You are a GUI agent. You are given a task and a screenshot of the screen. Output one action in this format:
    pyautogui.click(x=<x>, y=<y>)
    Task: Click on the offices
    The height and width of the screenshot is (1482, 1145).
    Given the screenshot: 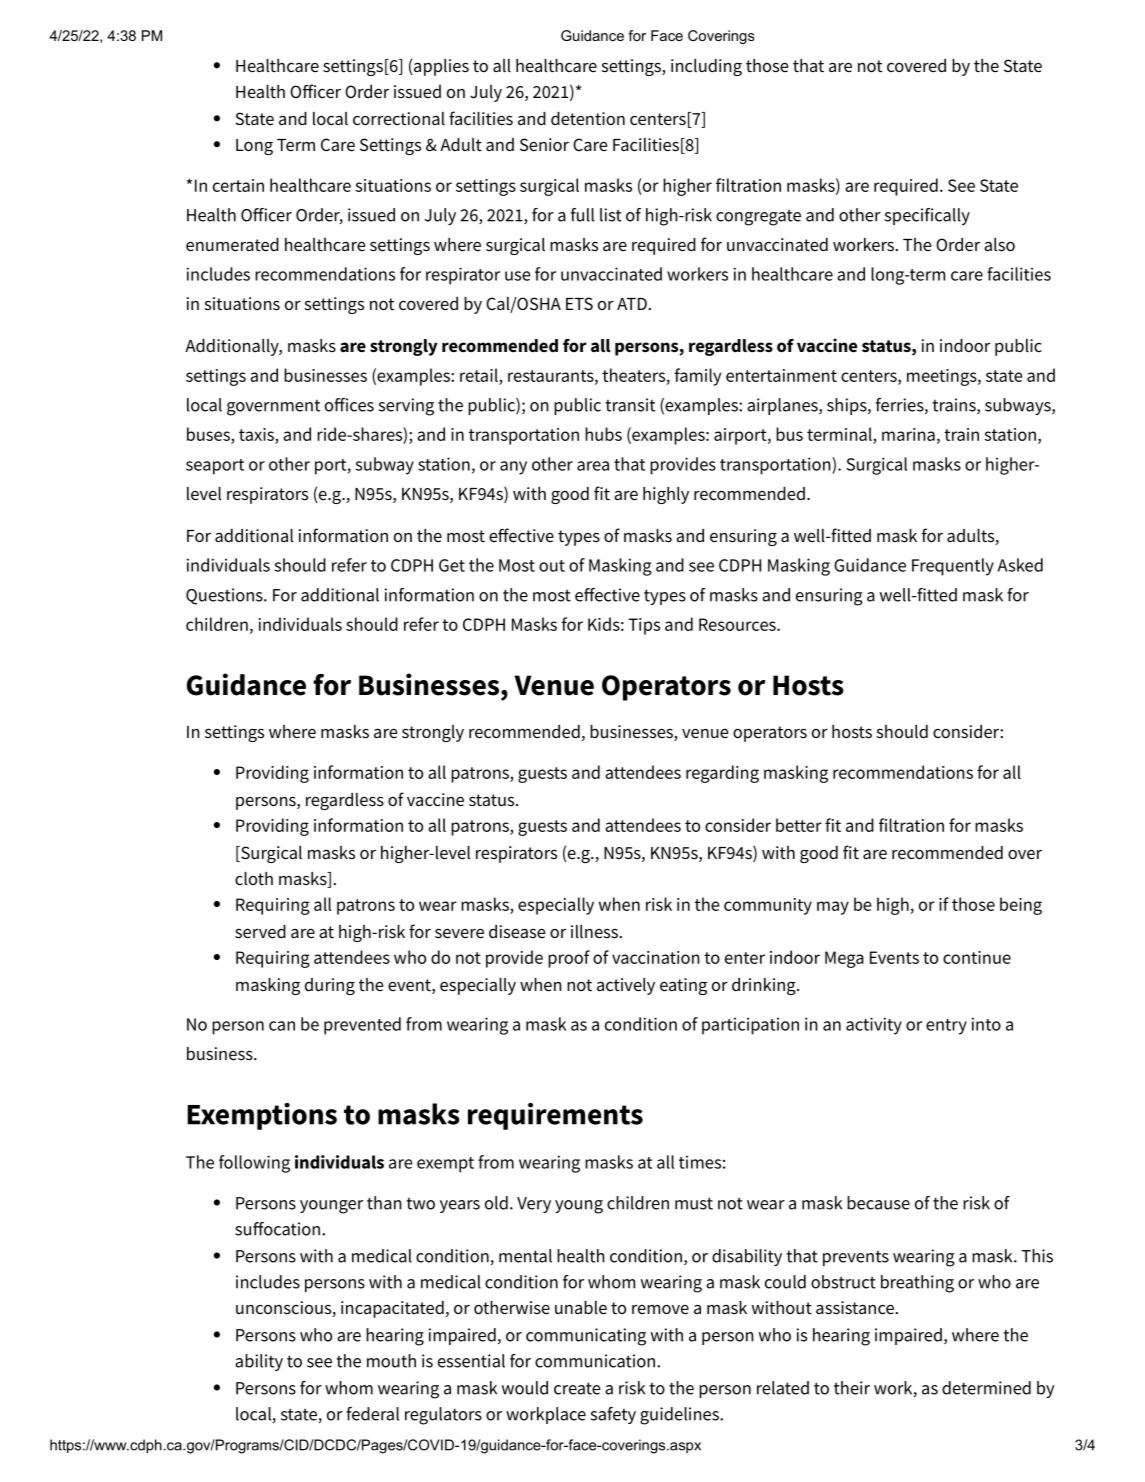 What is the action you would take?
    pyautogui.click(x=349, y=405)
